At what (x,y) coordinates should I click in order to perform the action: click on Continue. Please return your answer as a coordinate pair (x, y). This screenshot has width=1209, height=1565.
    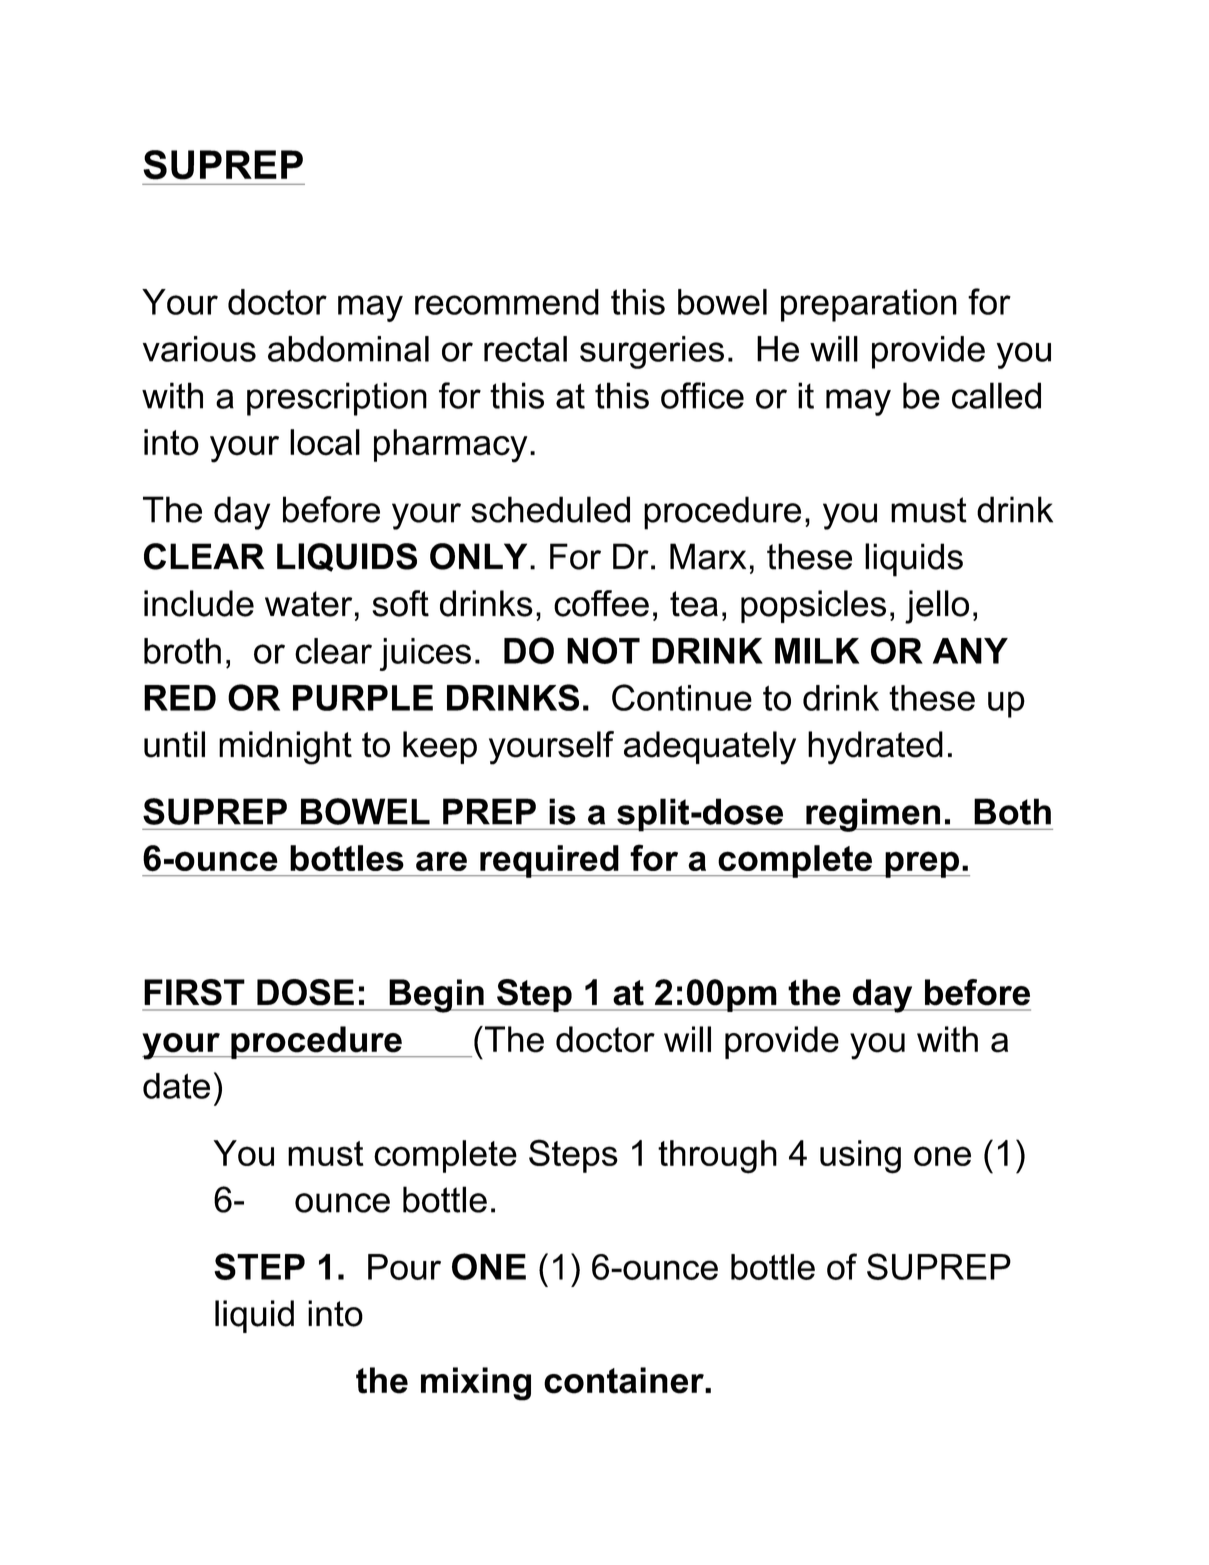
    Looking at the image, I should click on (682, 697).
